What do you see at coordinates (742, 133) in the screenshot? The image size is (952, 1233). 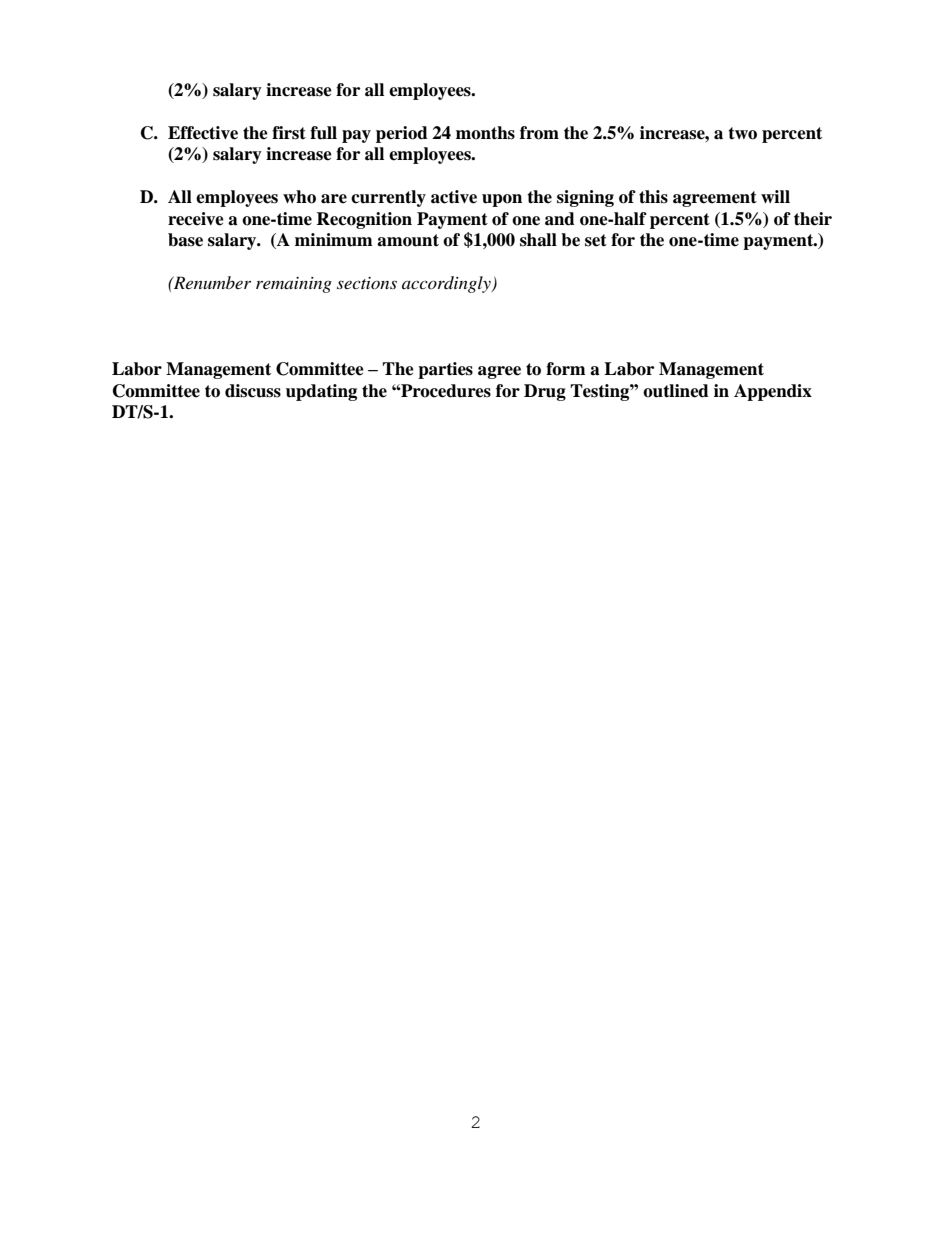 I see `two` at bounding box center [742, 133].
